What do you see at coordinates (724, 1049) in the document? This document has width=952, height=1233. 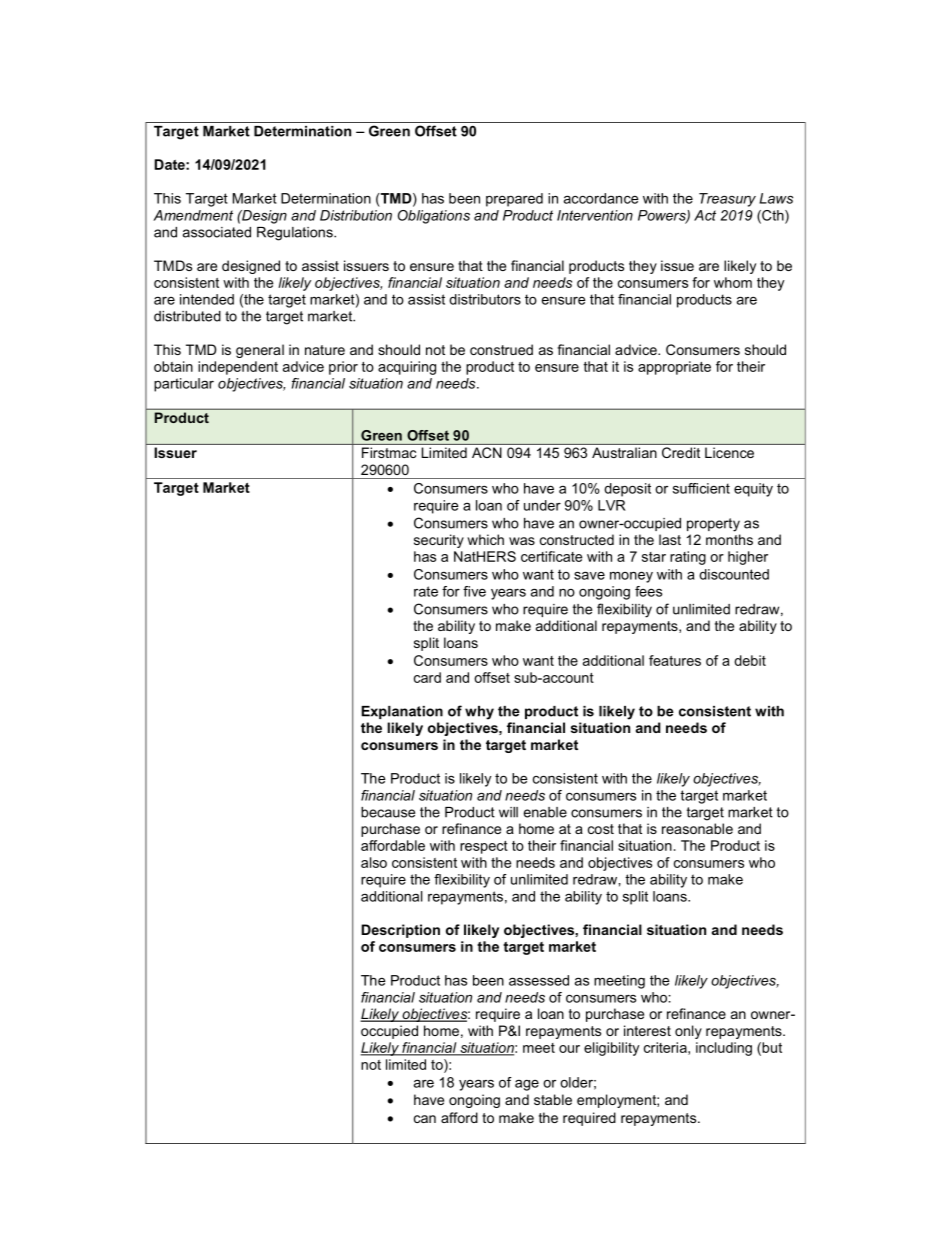 I see `including` at bounding box center [724, 1049].
